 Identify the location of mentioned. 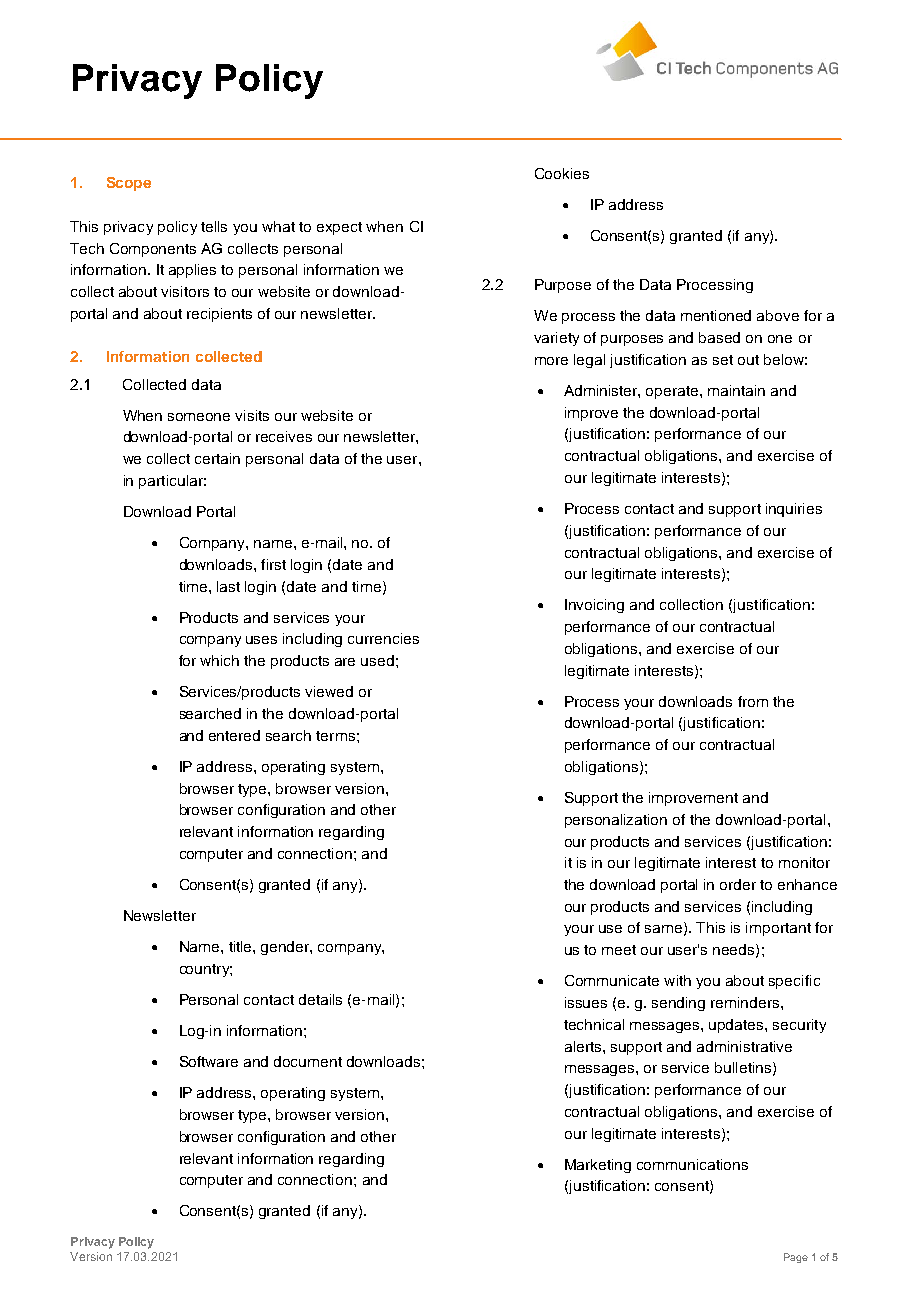
(716, 315).
